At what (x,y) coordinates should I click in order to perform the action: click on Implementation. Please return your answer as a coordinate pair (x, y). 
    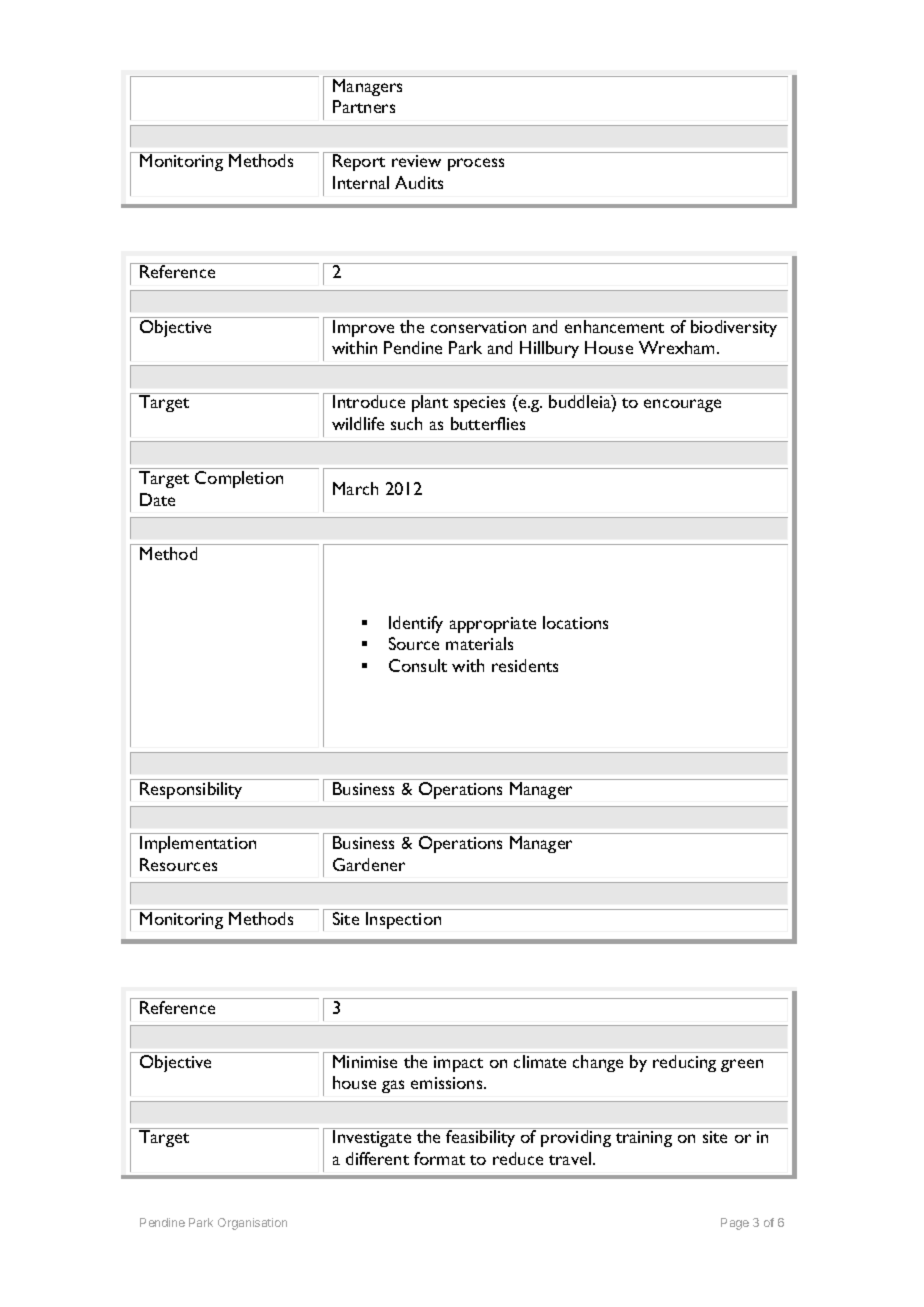
    Looking at the image, I should click on (198, 844).
